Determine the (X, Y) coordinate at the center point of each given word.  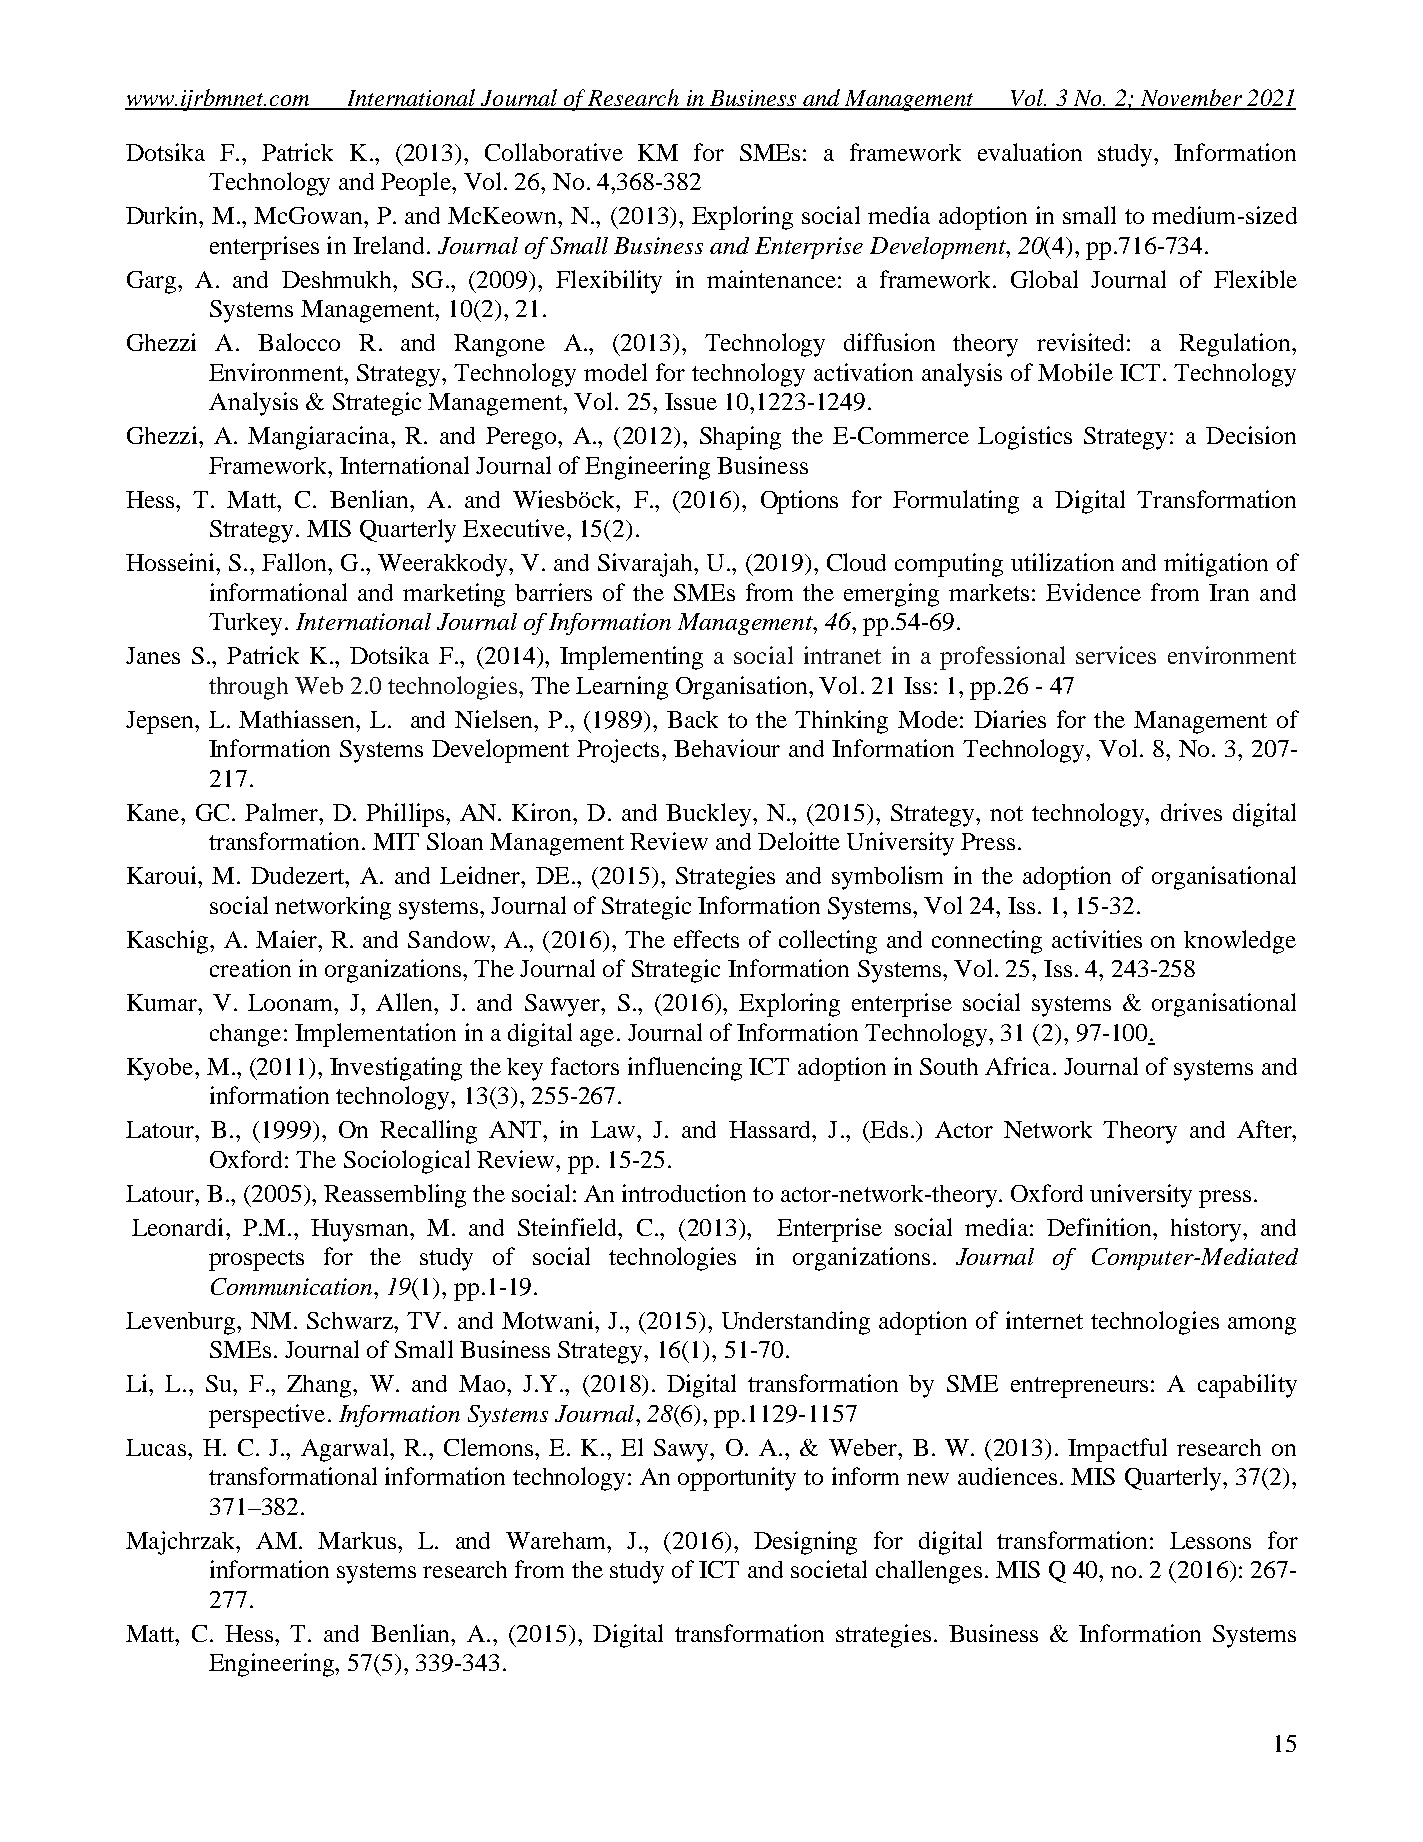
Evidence (1093, 592)
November (1191, 99)
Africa (1017, 1066)
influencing (685, 1069)
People (417, 184)
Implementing (631, 658)
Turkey (245, 624)
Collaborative (554, 152)
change (245, 1035)
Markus (357, 1540)
